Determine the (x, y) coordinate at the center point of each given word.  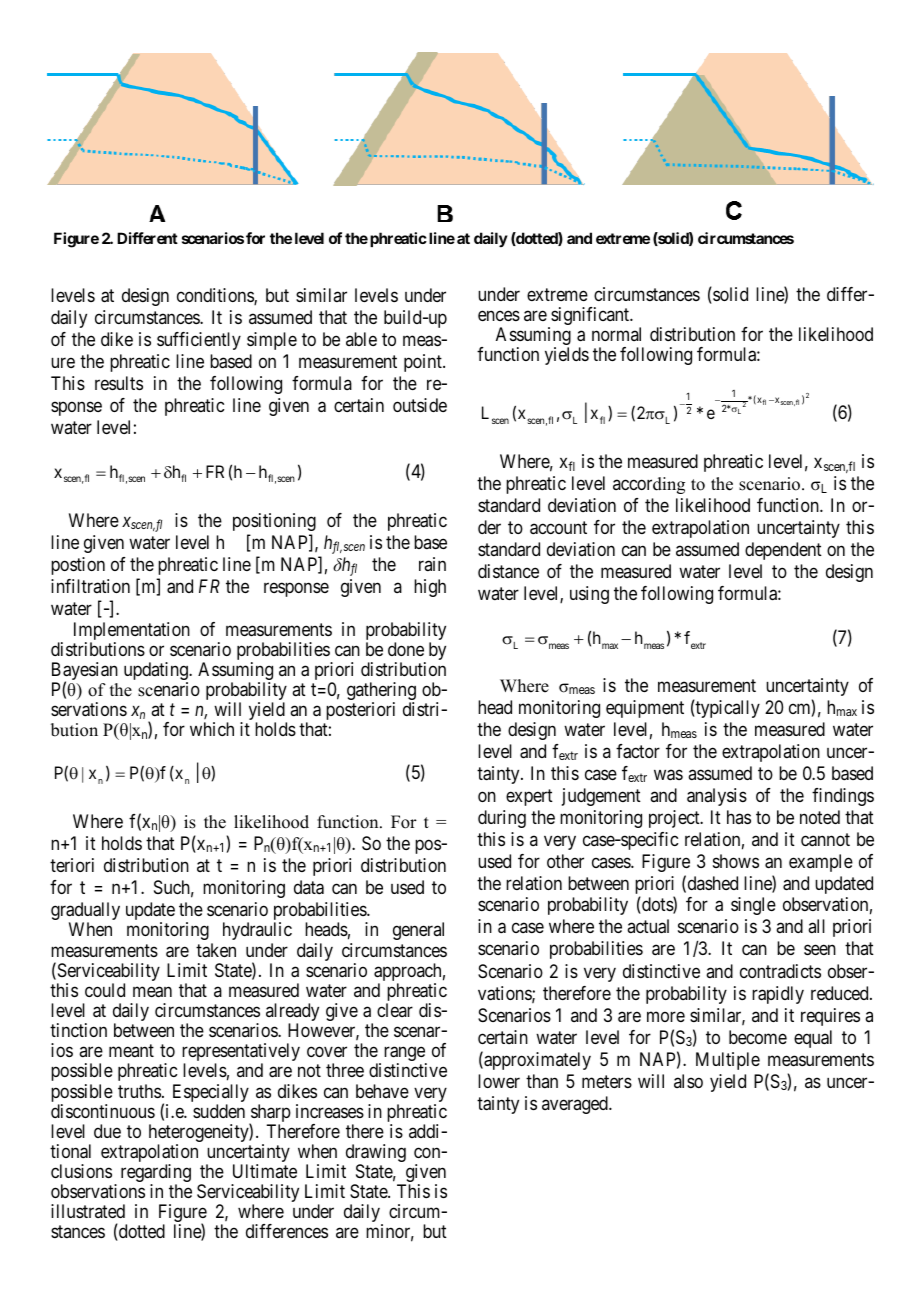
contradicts (780, 971)
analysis (717, 797)
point (424, 363)
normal (616, 334)
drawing (376, 1154)
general (418, 931)
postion (78, 566)
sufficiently (199, 341)
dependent (783, 551)
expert (529, 797)
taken (216, 950)
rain (432, 564)
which (212, 729)
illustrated (88, 1211)
